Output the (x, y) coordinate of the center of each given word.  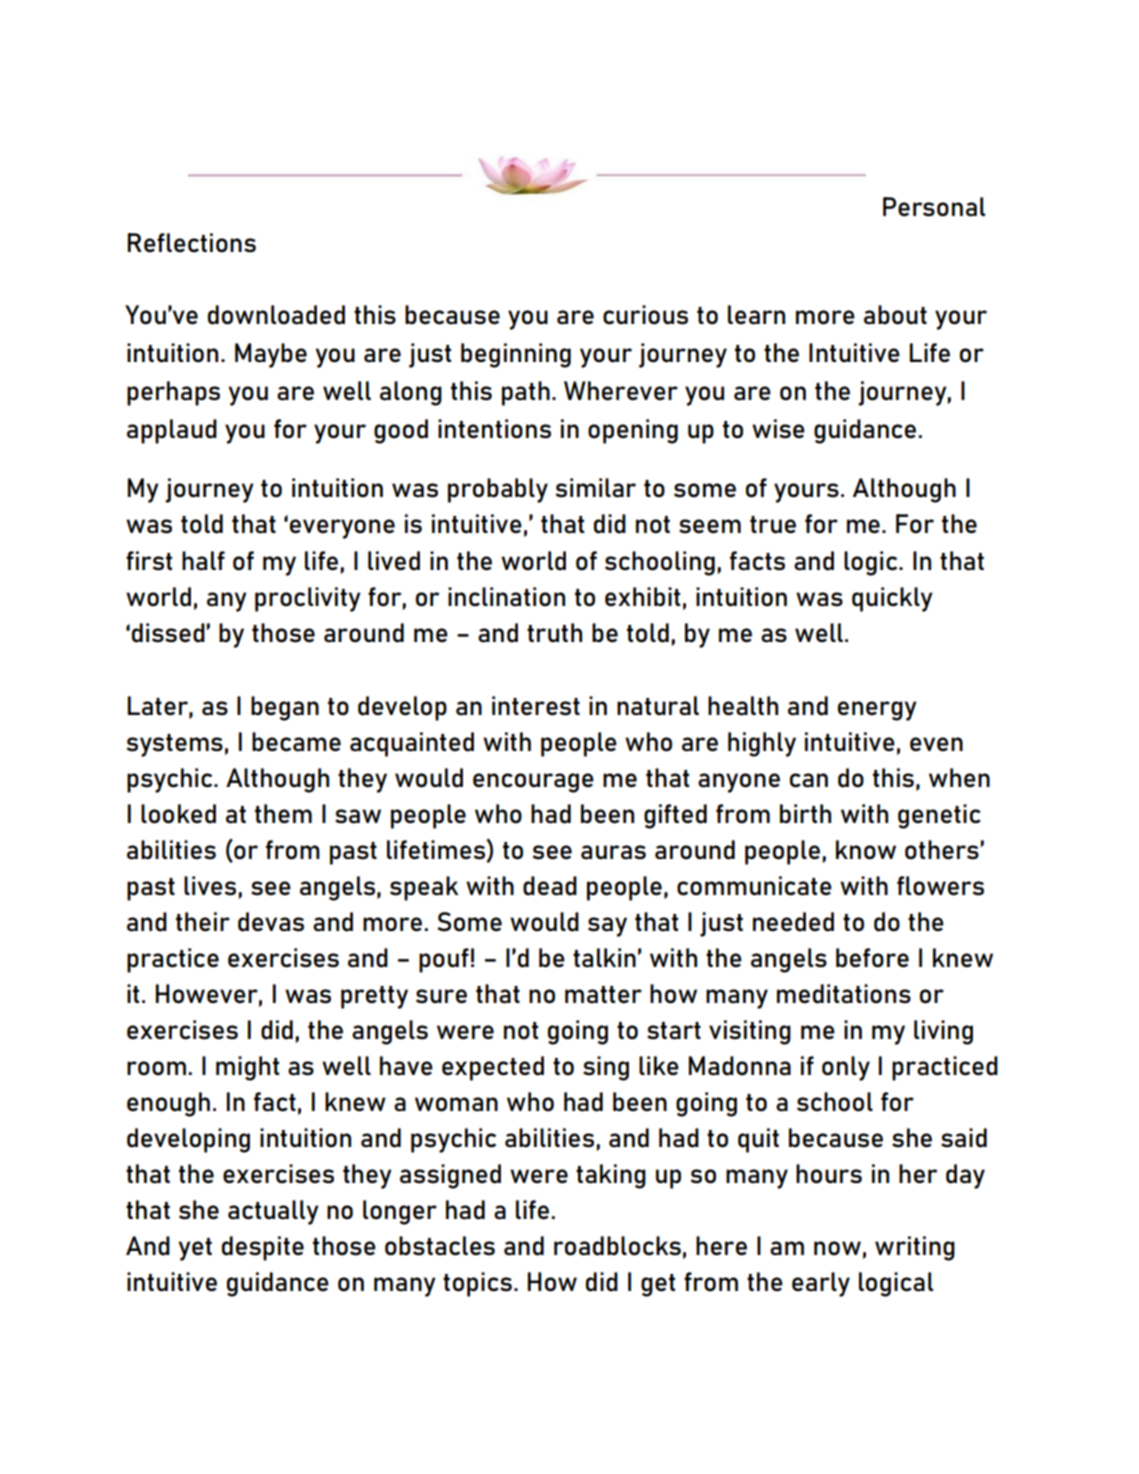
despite (263, 1248)
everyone (342, 529)
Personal (934, 207)
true (773, 525)
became (296, 742)
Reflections (192, 243)
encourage (533, 783)
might (247, 1068)
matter (603, 994)
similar (596, 488)
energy (877, 711)
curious (645, 315)
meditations (844, 994)
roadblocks (617, 1246)
